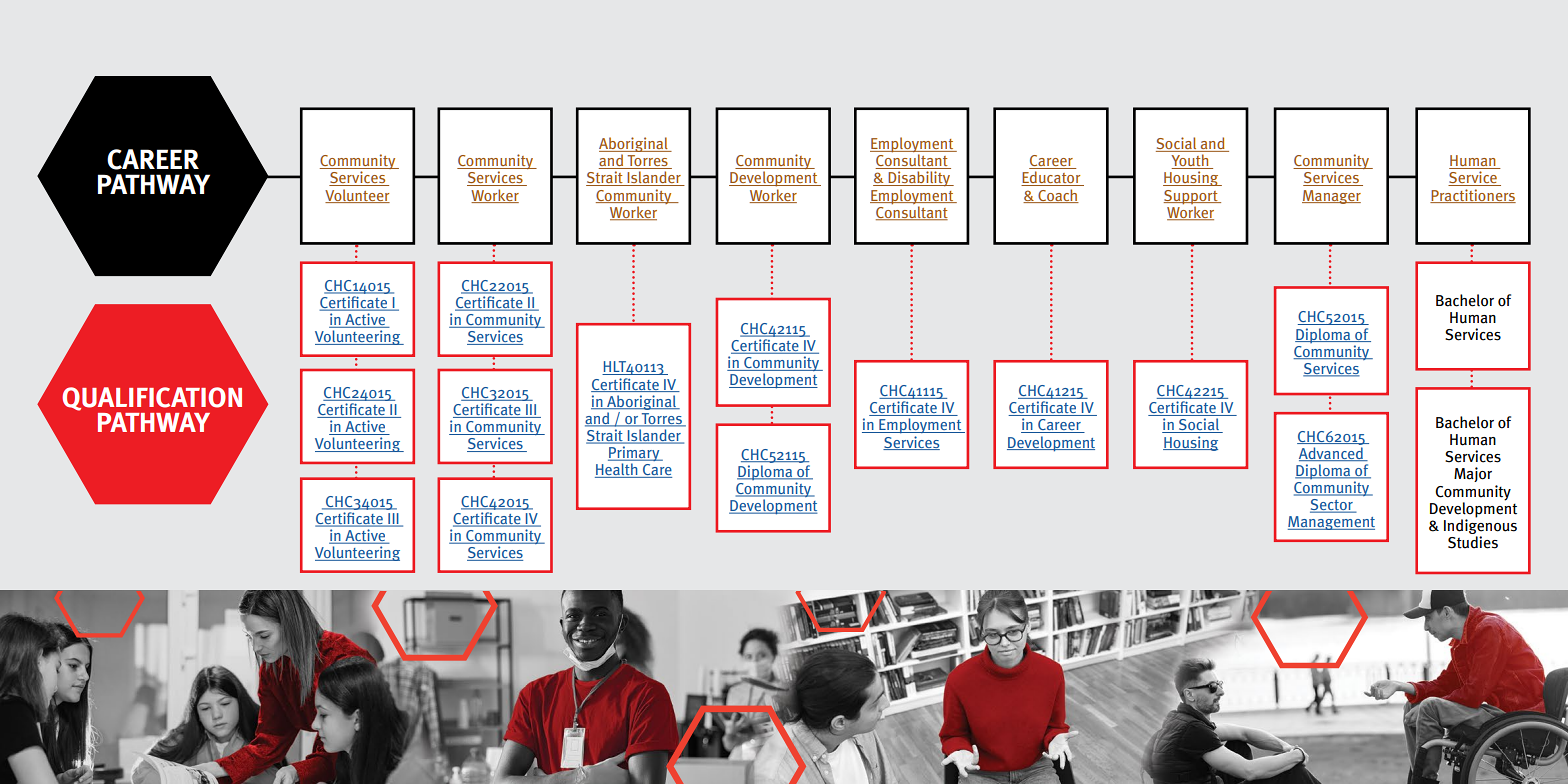 Image resolution: width=1568 pixels, height=784 pixels. I want to click on QUALIFICATION, so click(152, 400).
